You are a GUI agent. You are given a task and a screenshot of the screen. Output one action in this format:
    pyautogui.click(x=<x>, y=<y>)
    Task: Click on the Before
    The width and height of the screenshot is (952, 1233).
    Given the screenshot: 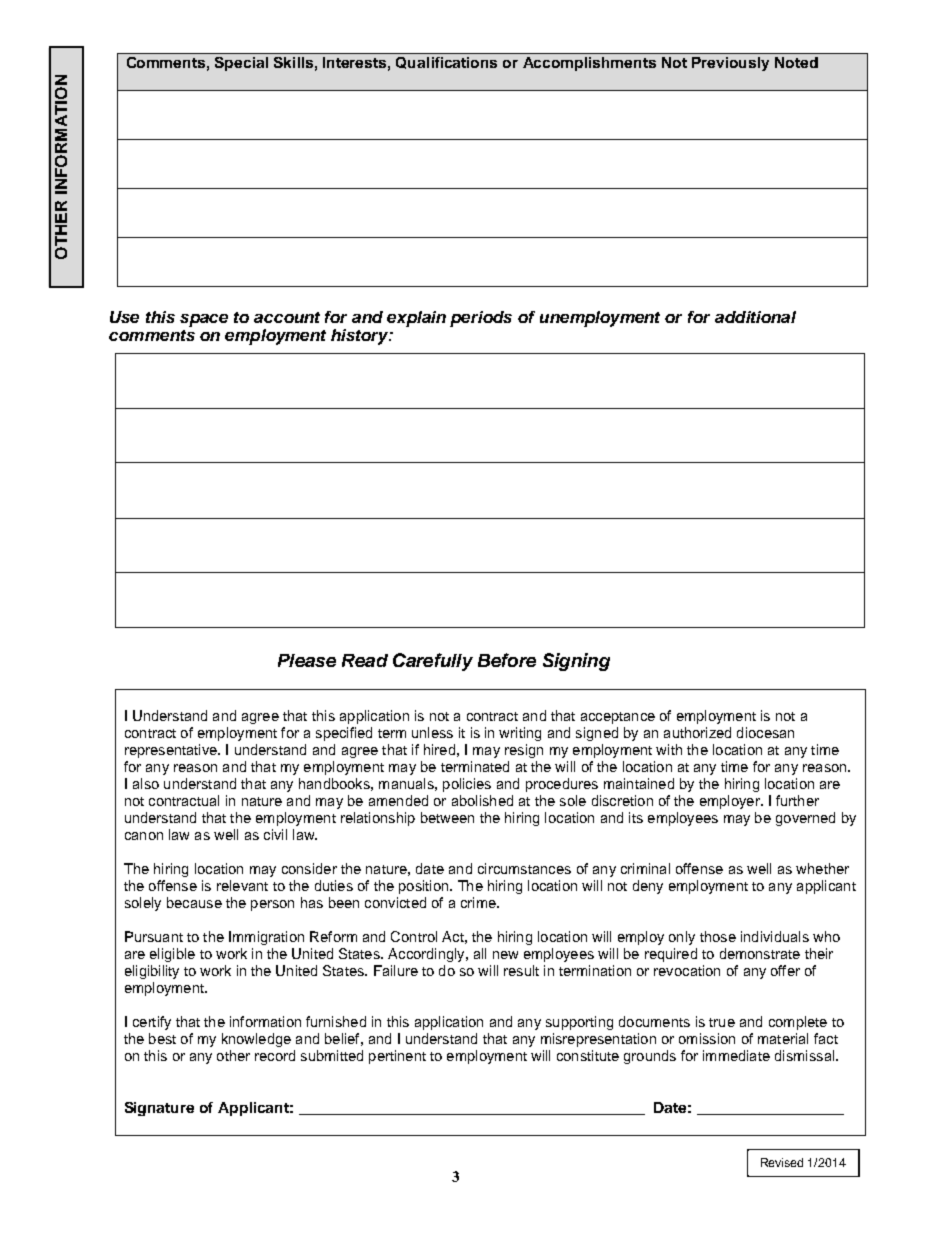 What is the action you would take?
    pyautogui.click(x=507, y=660)
